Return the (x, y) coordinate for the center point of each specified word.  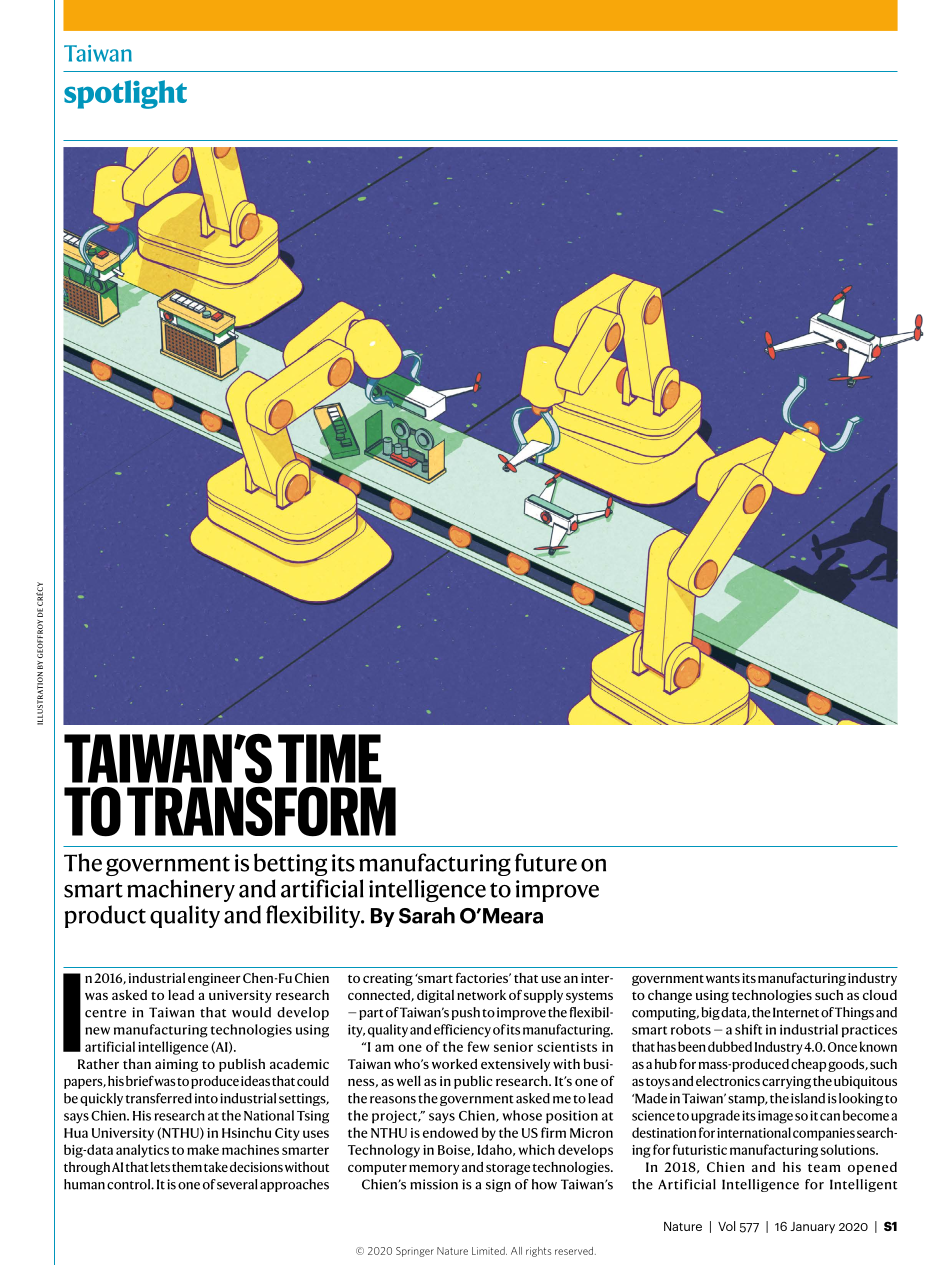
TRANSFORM (261, 812)
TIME (329, 758)
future (546, 862)
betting (290, 864)
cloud (880, 995)
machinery (181, 890)
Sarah (427, 915)
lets (160, 1167)
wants (723, 979)
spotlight (125, 94)
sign (498, 1185)
